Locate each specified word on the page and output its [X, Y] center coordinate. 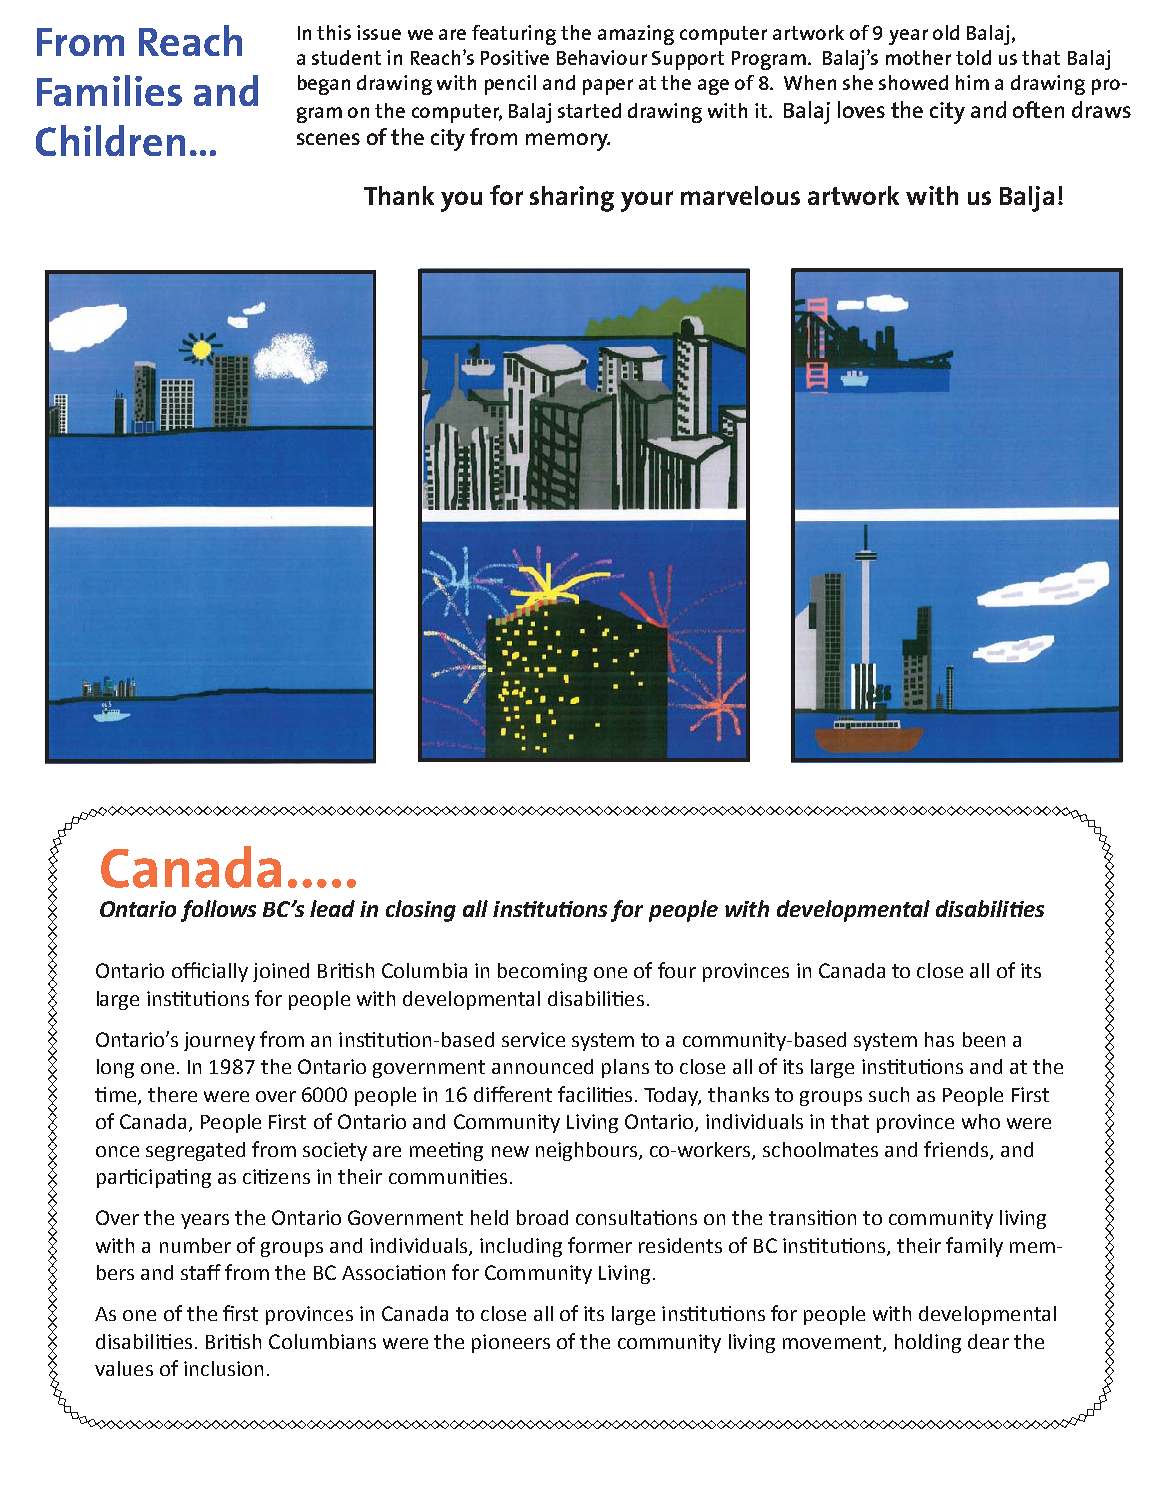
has [939, 1039]
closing [421, 911]
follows [218, 911]
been [984, 1039]
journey [219, 1041]
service [533, 1039]
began [324, 85]
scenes [328, 139]
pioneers [511, 1343]
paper [608, 87]
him [972, 82]
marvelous [740, 195]
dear [988, 1341]
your [647, 201]
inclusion [223, 1368]
